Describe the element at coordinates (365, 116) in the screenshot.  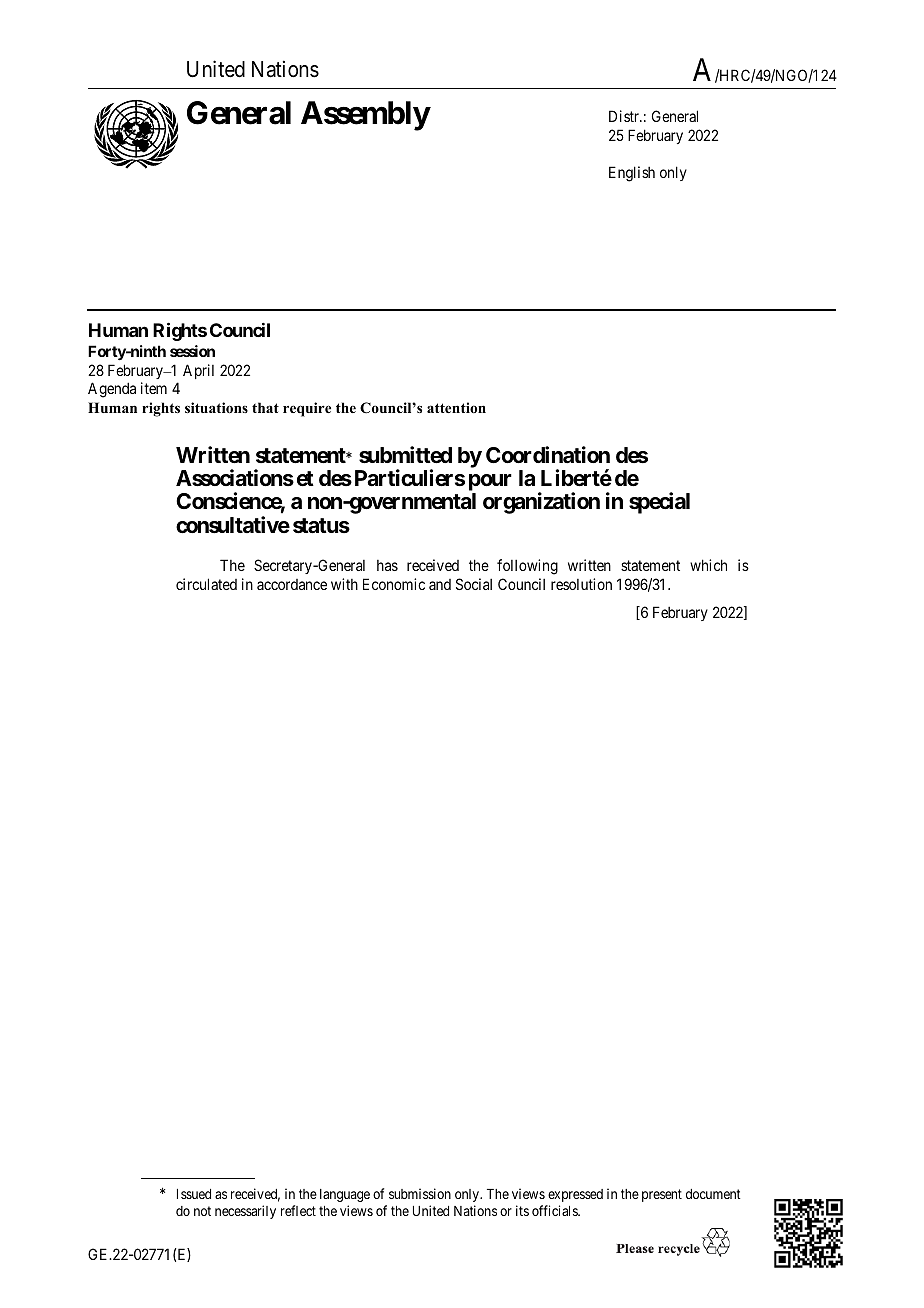
I see `Assembly` at that location.
